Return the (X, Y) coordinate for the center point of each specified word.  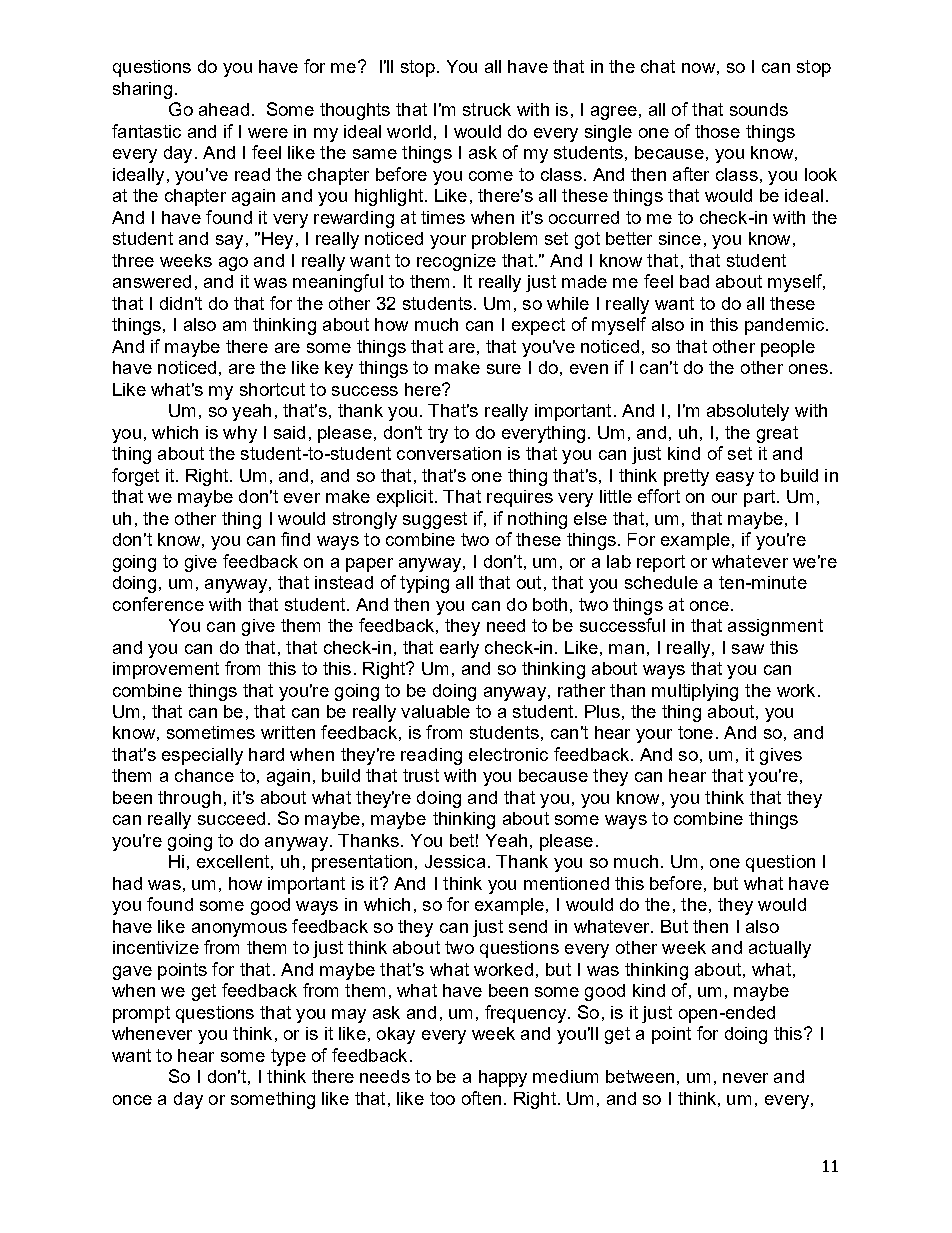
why (240, 434)
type (288, 1057)
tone (695, 732)
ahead (224, 109)
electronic (508, 754)
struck (487, 109)
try (438, 434)
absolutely (748, 412)
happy (503, 1078)
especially (202, 756)
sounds (759, 109)
